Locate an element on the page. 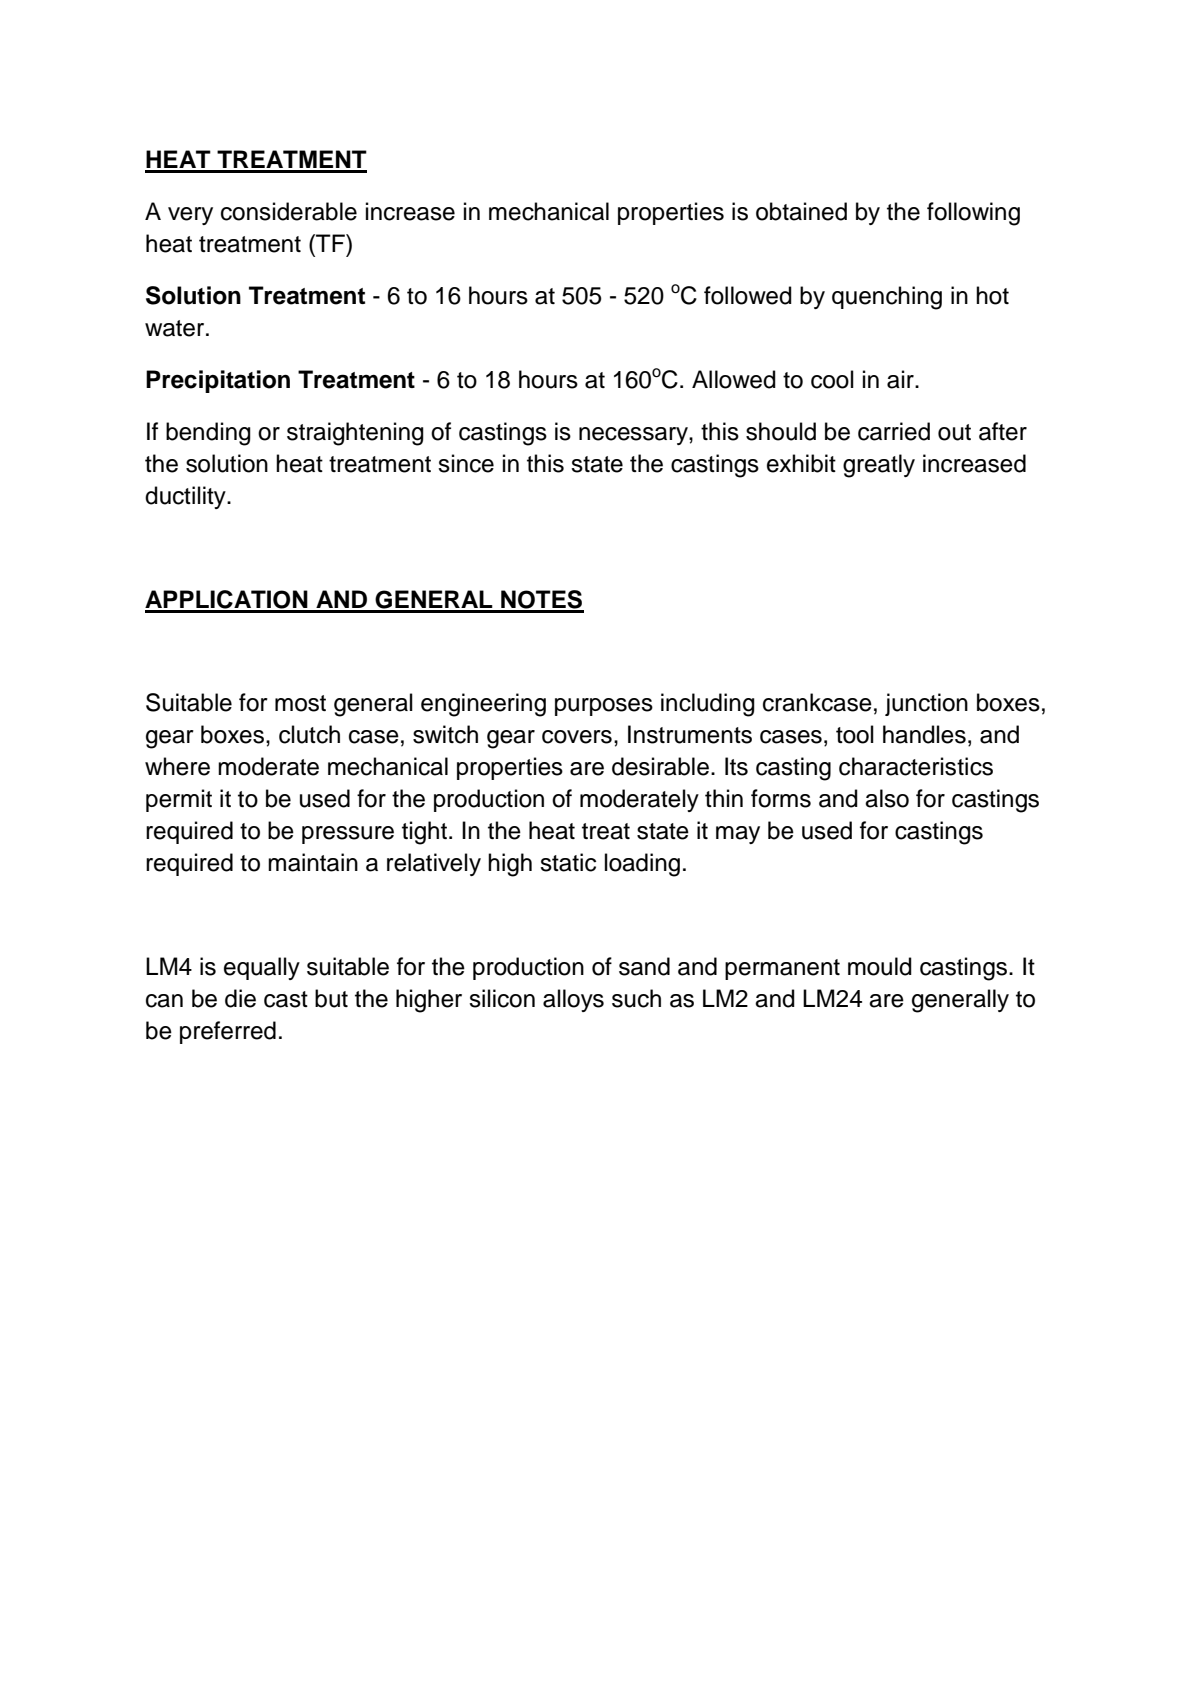 This page has width=1200, height=1697. mould is located at coordinates (880, 966).
